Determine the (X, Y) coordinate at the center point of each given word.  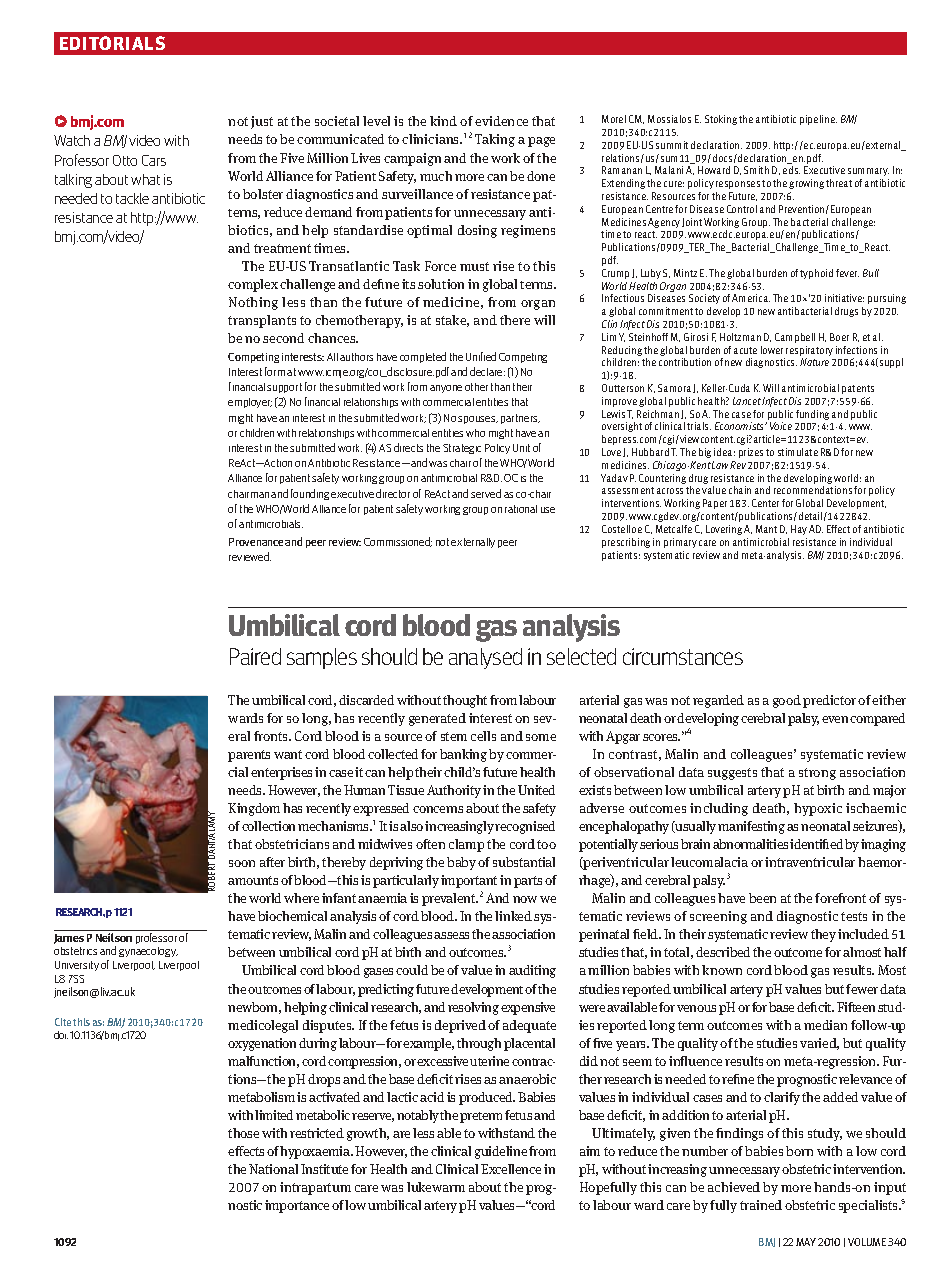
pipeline (818, 120)
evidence (501, 121)
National (273, 1169)
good (787, 701)
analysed (485, 658)
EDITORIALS (112, 43)
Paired (255, 656)
